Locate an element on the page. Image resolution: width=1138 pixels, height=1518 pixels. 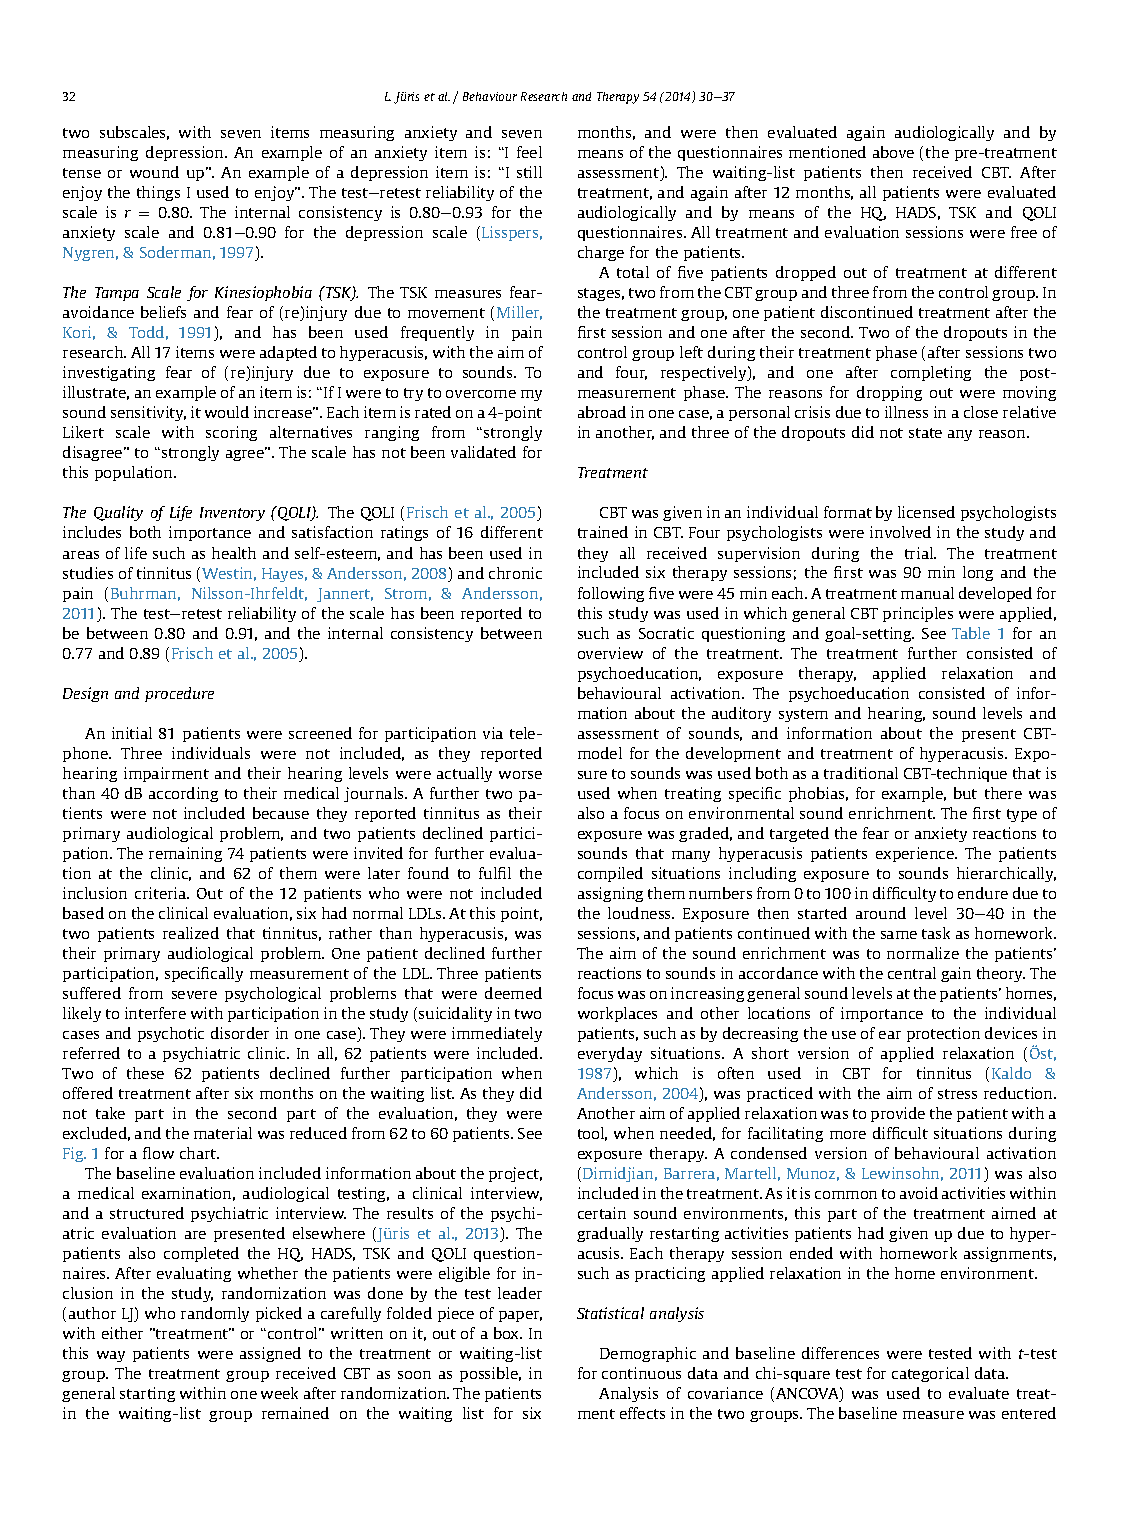
but is located at coordinates (965, 793).
